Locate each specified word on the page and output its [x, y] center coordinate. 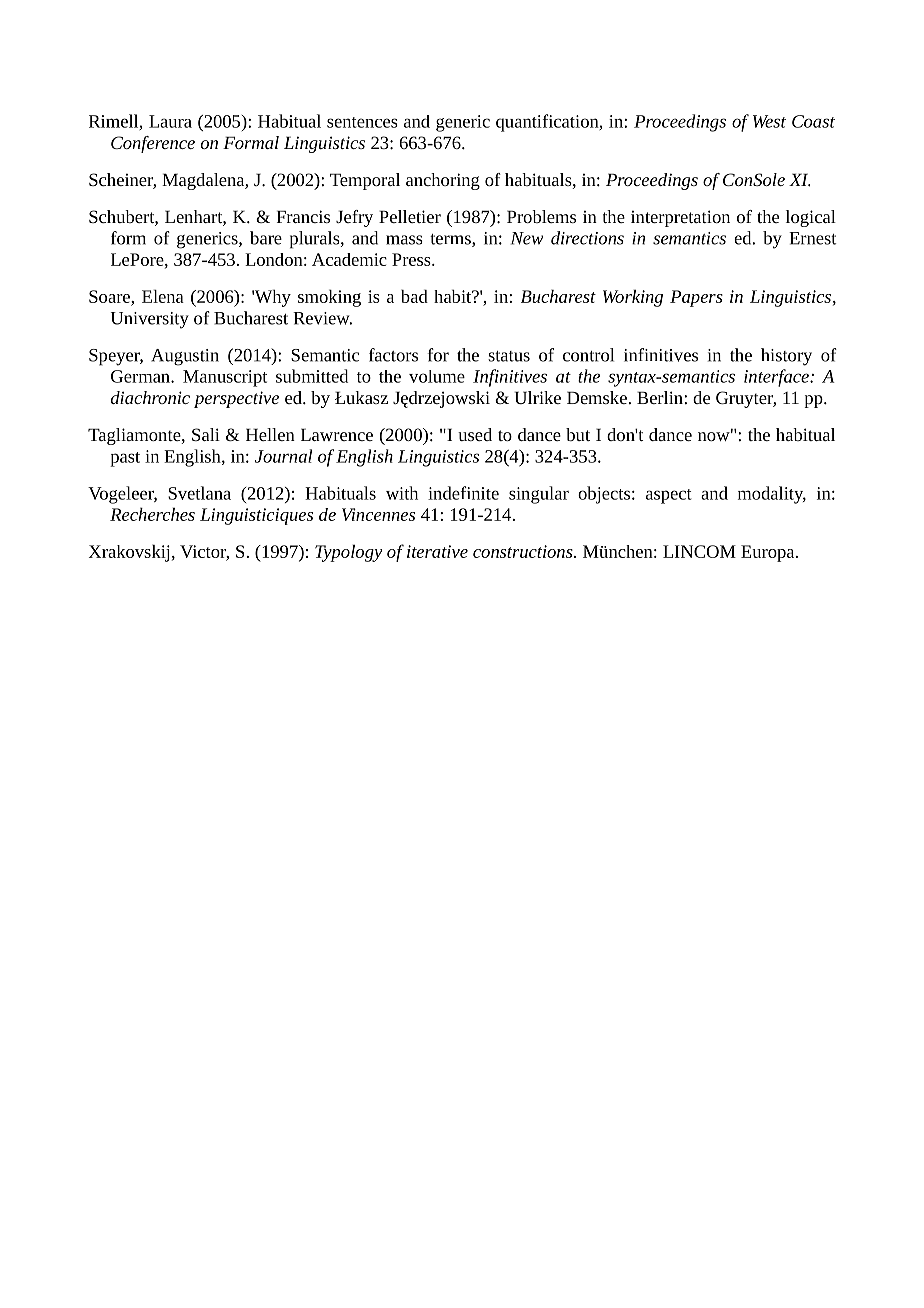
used [475, 434]
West [769, 121]
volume [437, 376]
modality [772, 495]
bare [266, 238]
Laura [170, 121]
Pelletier [410, 216]
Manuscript [225, 378]
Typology [348, 553]
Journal [283, 456]
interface [777, 378]
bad [414, 296]
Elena [163, 296]
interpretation [680, 218]
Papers [696, 298]
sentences [362, 122]
